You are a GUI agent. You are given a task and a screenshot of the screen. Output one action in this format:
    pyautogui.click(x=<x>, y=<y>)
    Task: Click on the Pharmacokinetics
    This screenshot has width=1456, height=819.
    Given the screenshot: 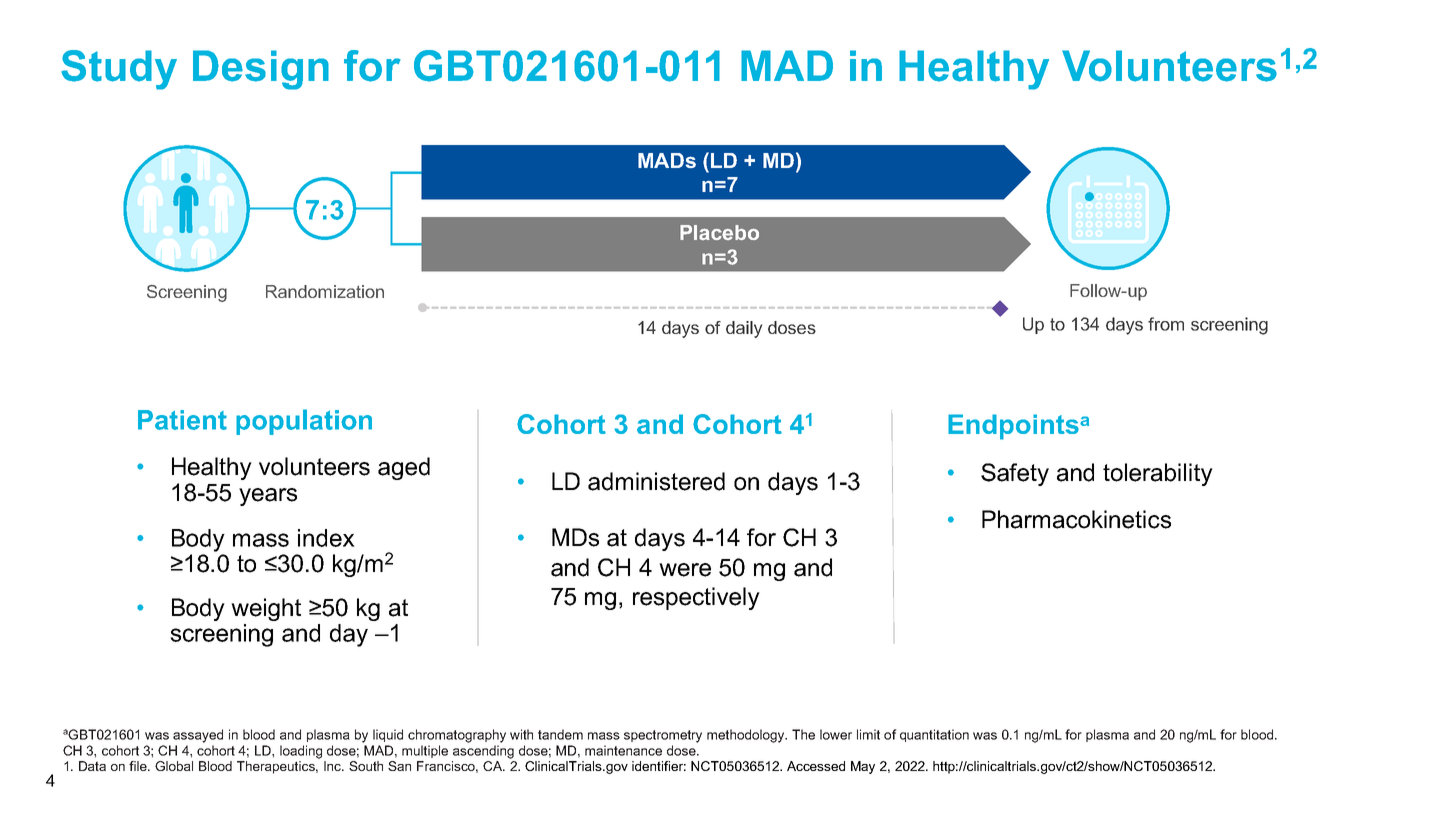 What is the action you would take?
    pyautogui.click(x=1076, y=519)
